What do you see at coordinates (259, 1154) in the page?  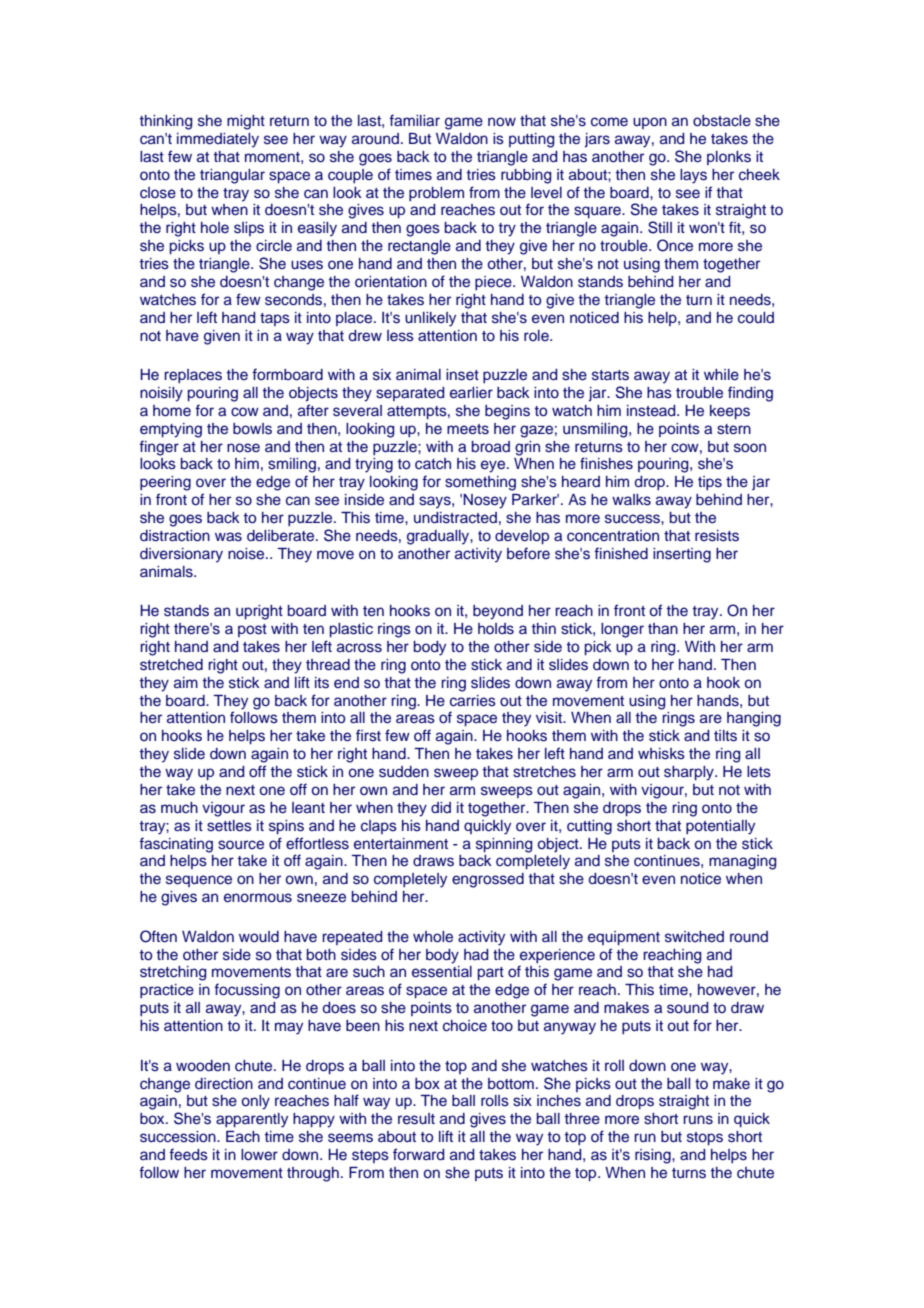 I see `lower` at bounding box center [259, 1154].
